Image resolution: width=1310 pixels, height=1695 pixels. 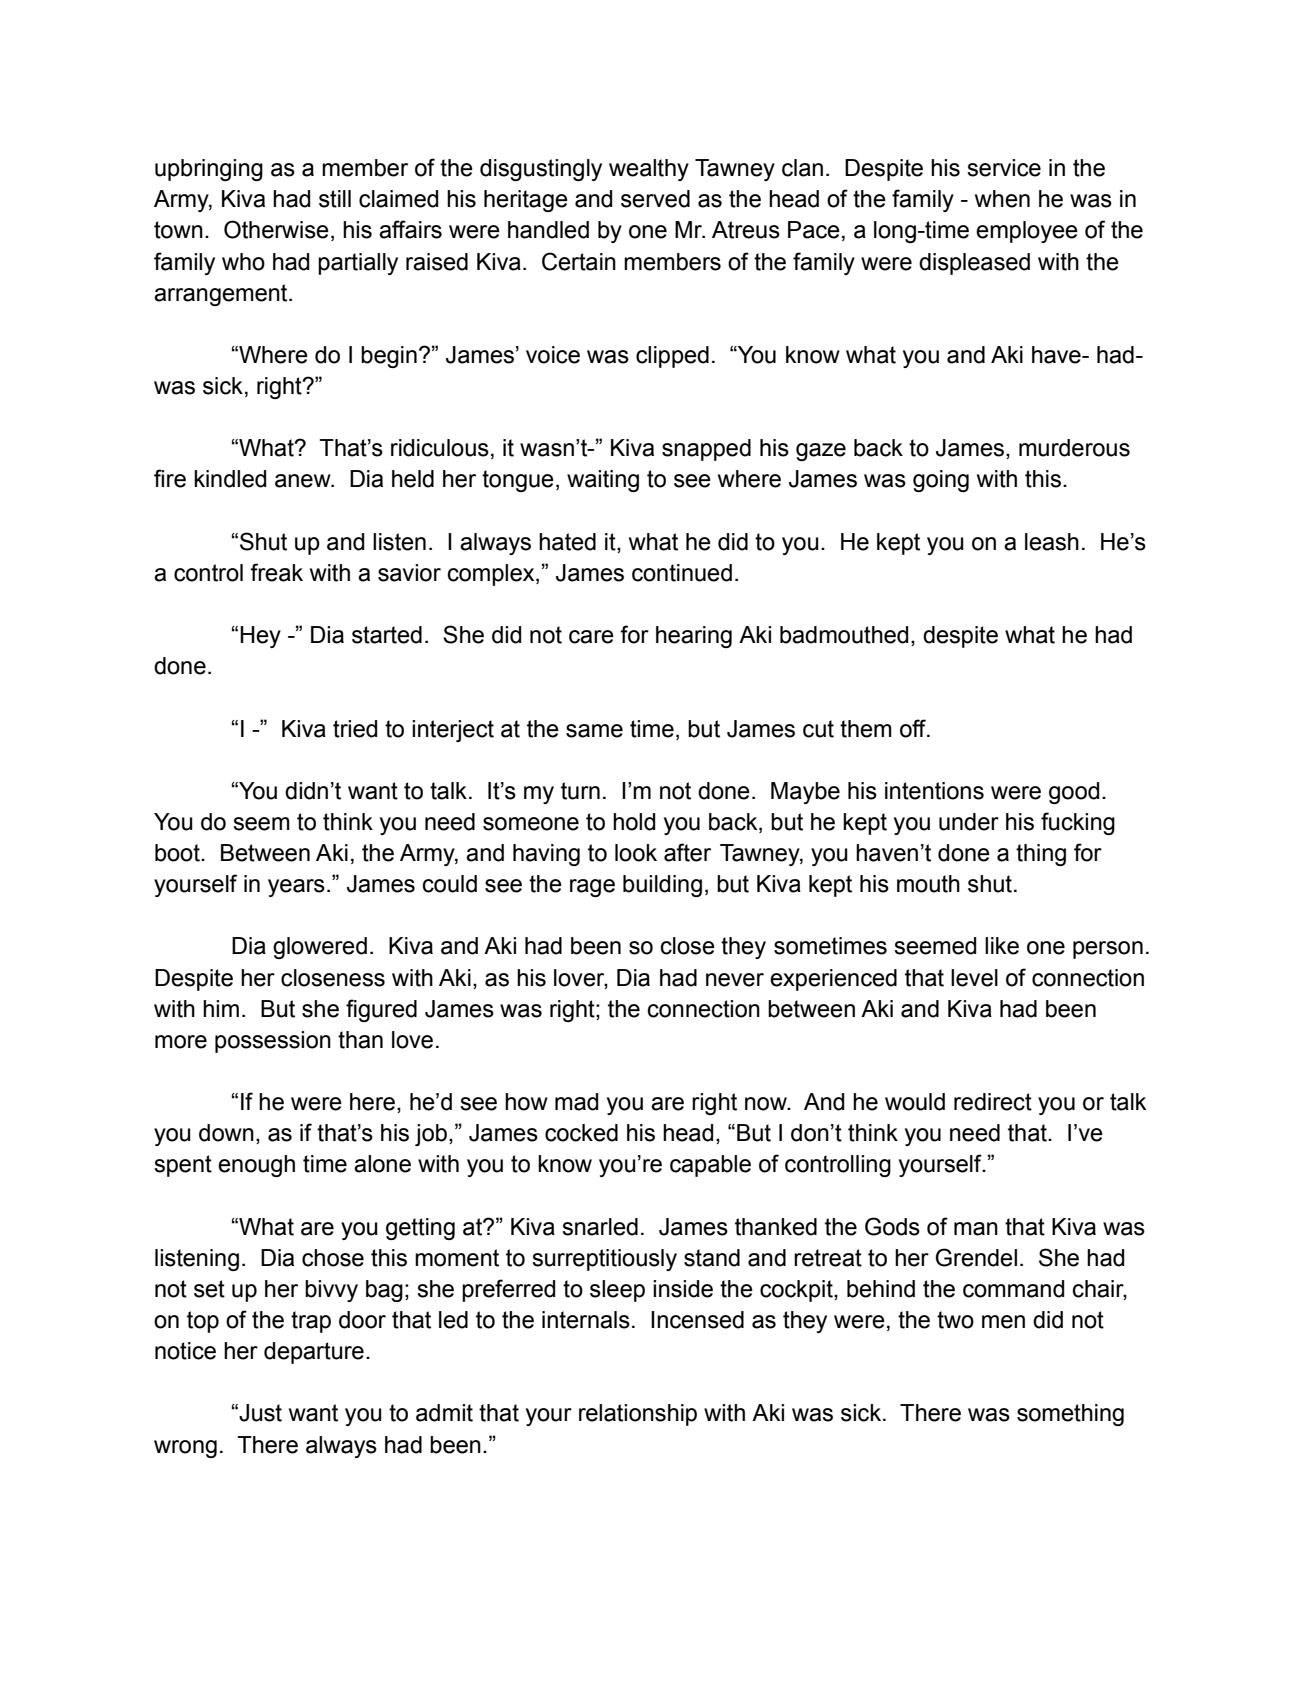 I want to click on when, so click(x=1002, y=199).
